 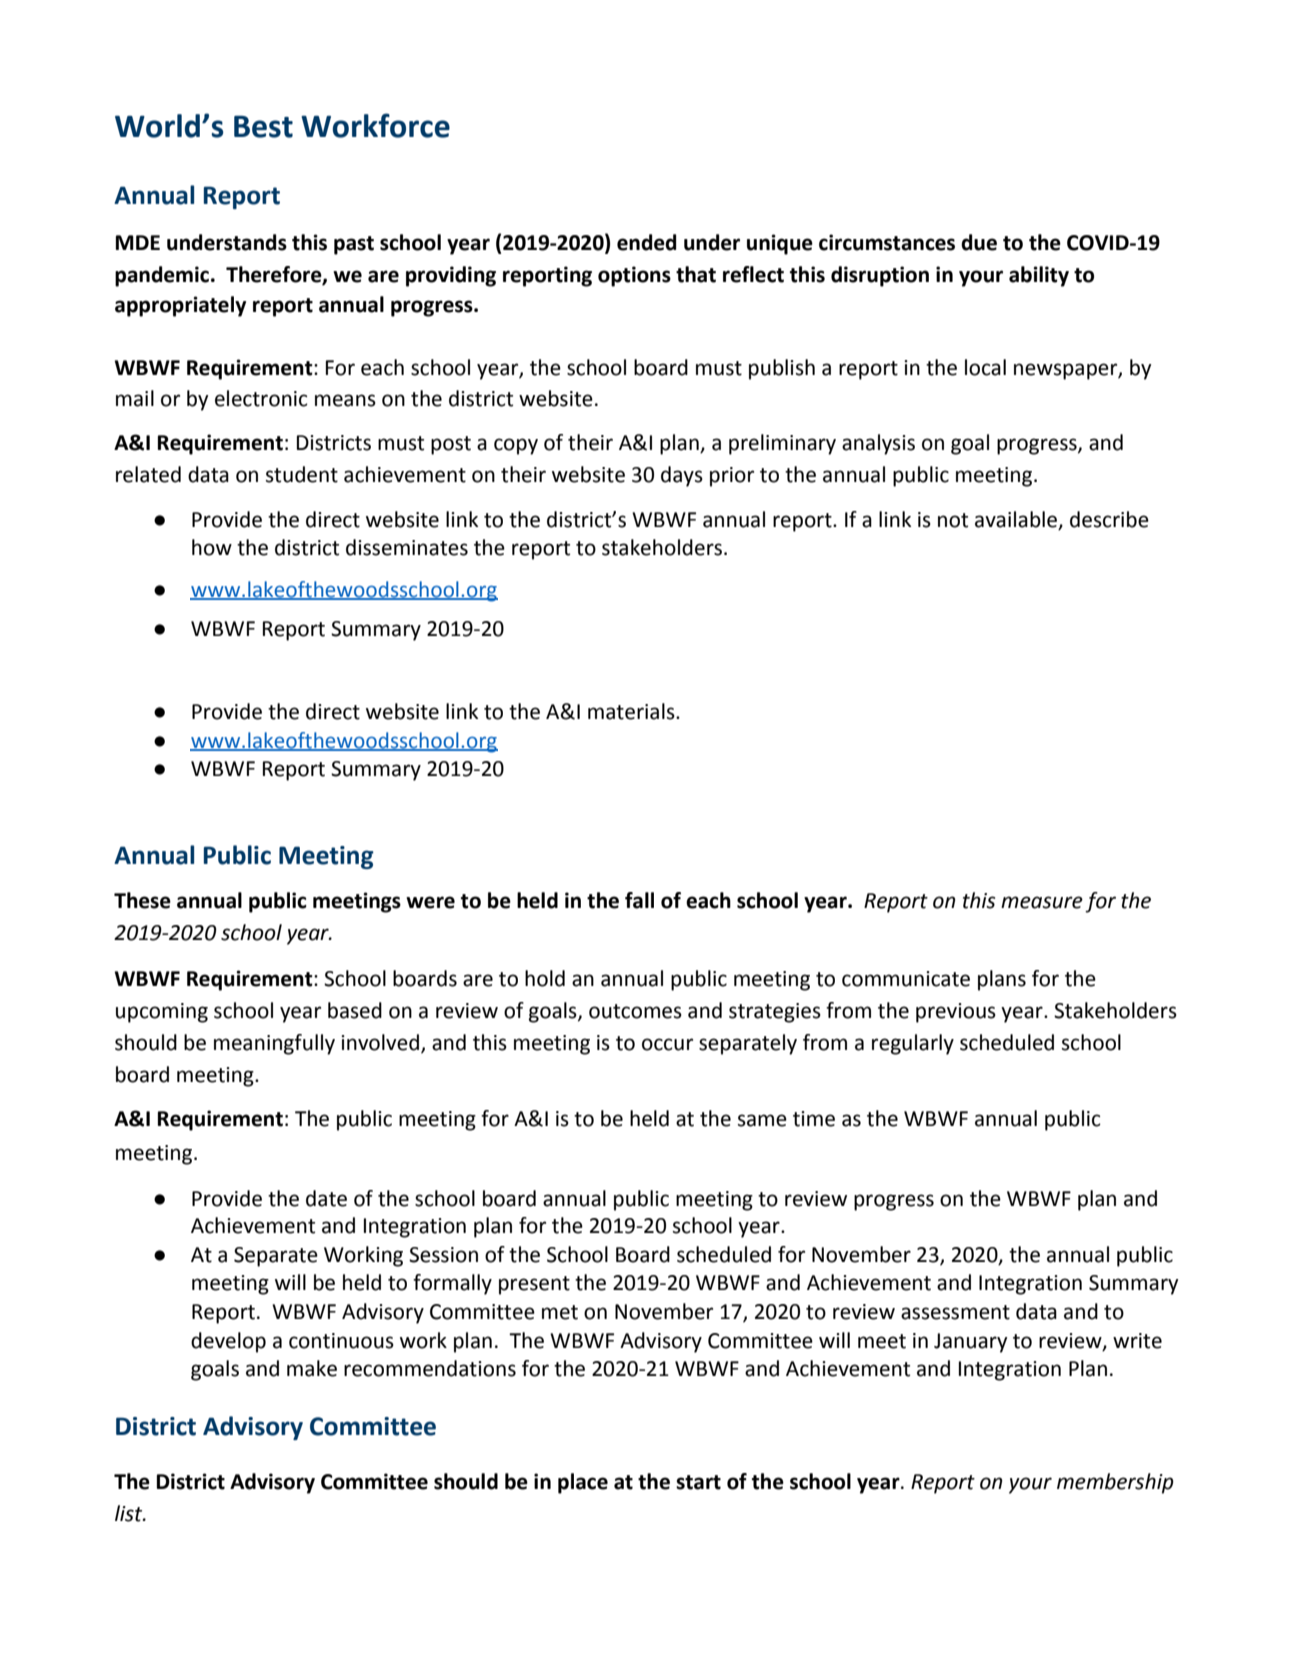 What do you see at coordinates (646, 242) in the screenshot?
I see `ended` at bounding box center [646, 242].
